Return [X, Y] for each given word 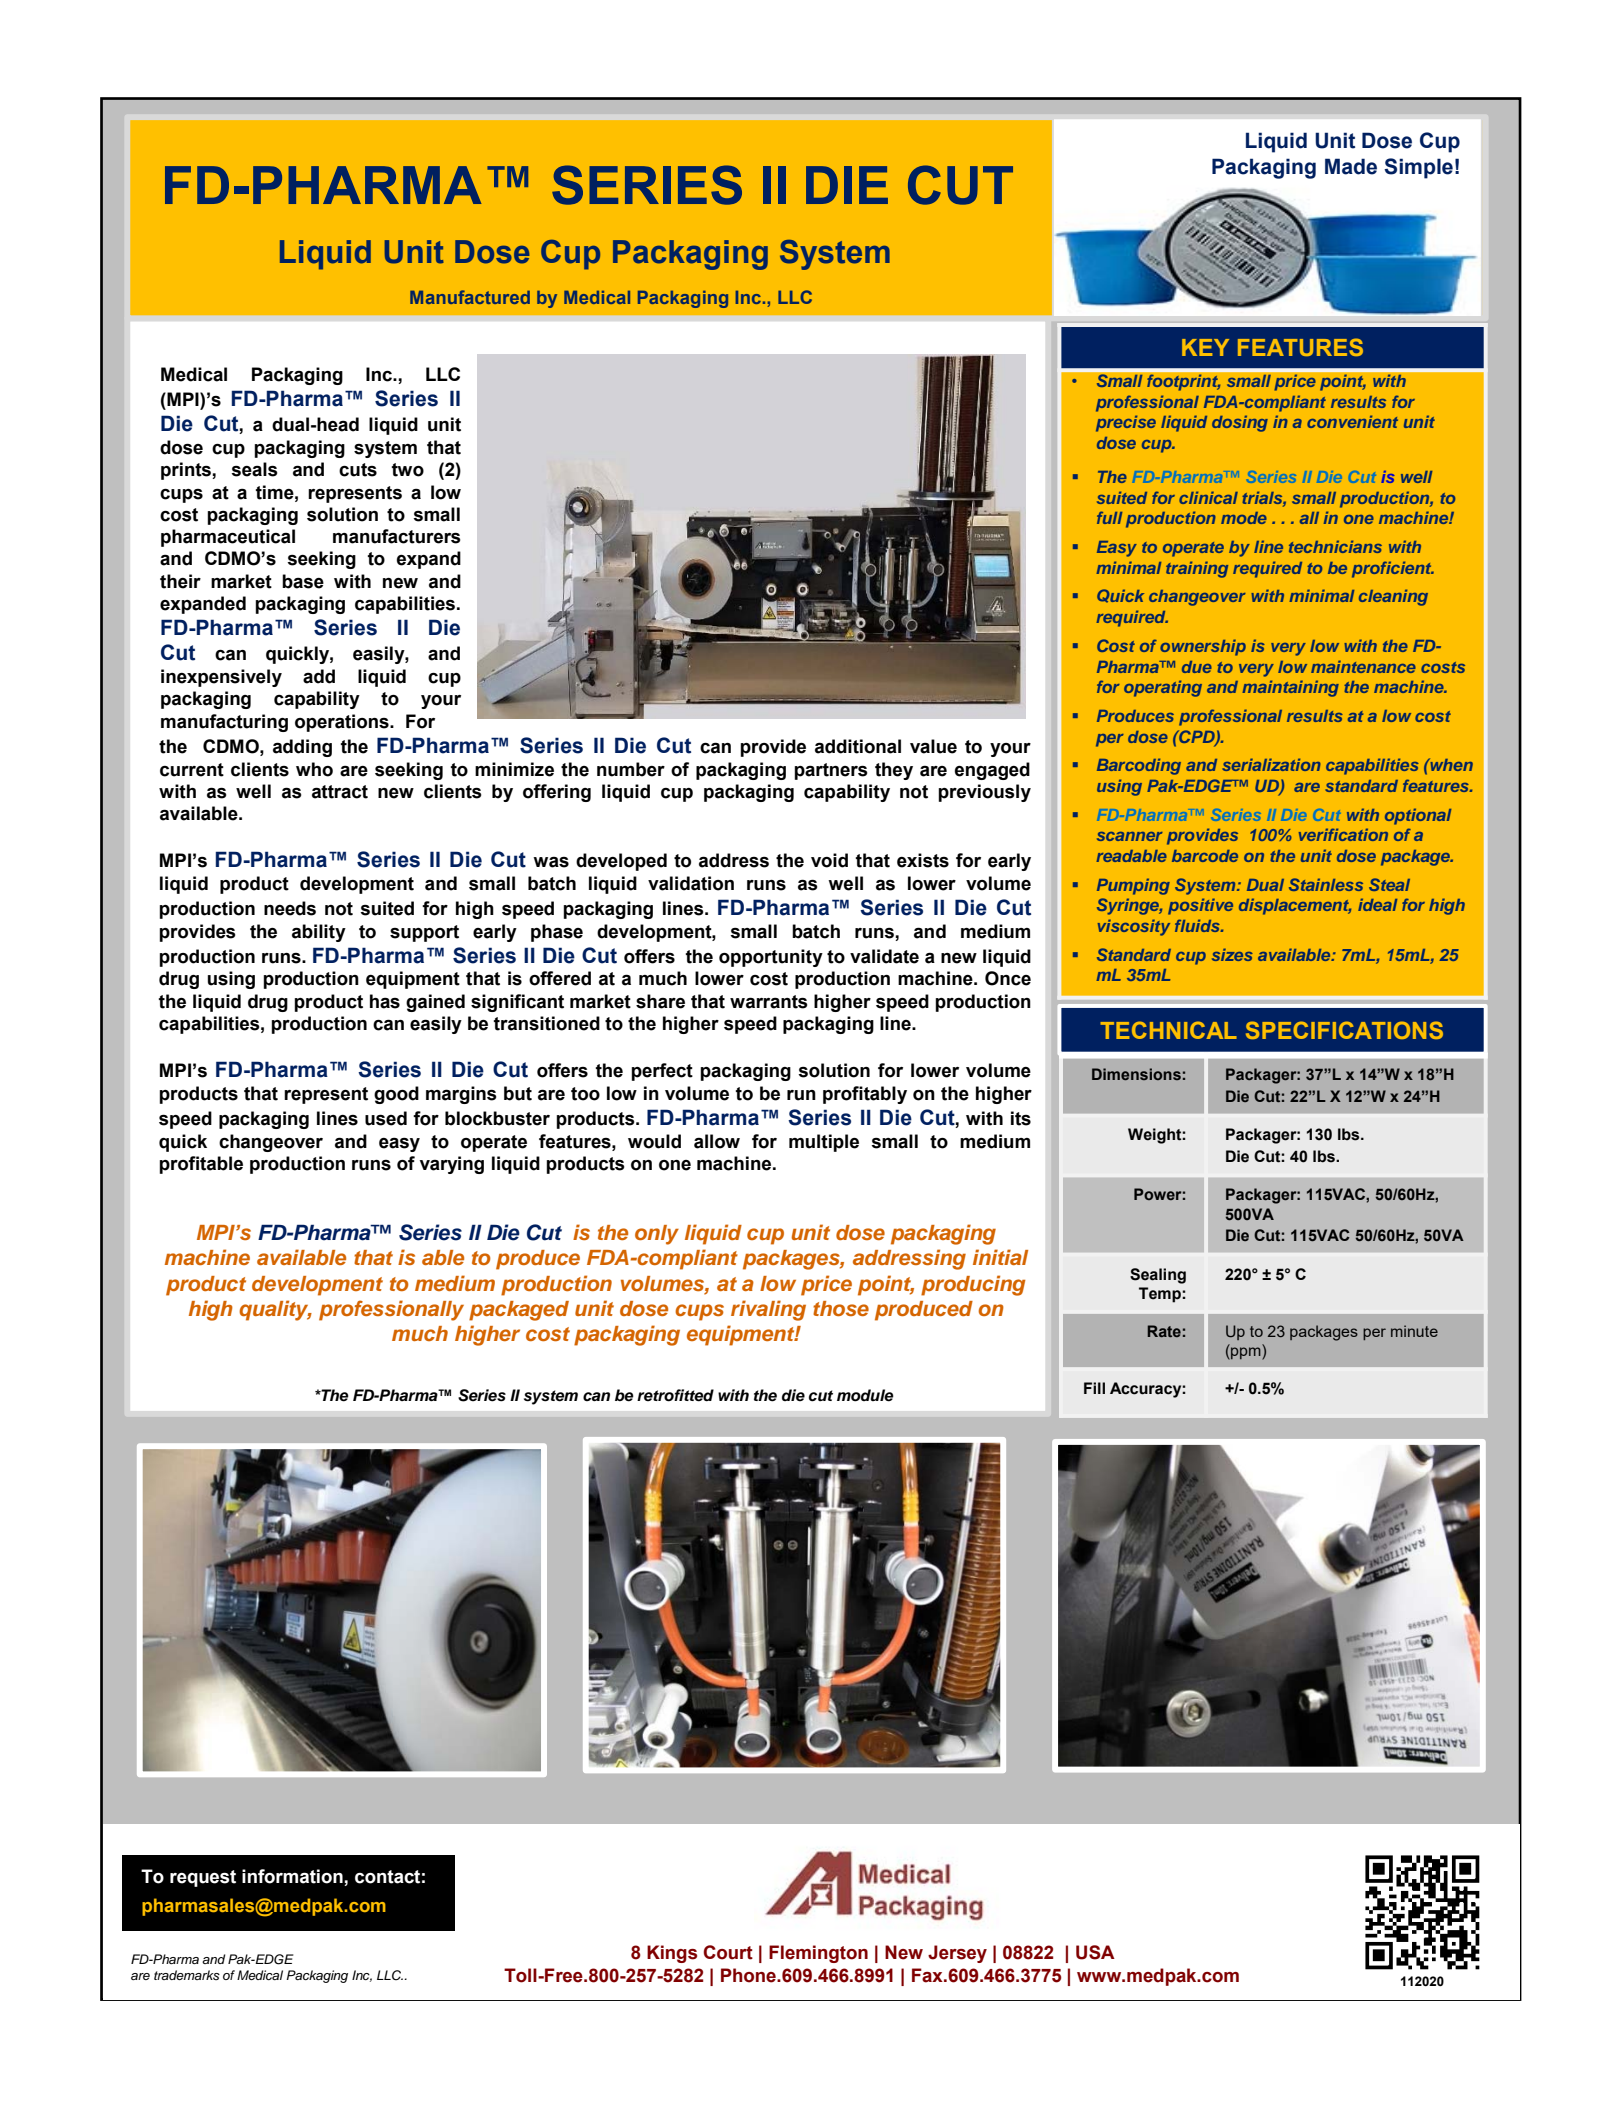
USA [1095, 1952]
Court [728, 1952]
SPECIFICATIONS [1344, 1030]
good [396, 1095]
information [293, 1876]
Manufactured [470, 297]
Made [1351, 166]
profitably [865, 1095]
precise [1126, 423]
